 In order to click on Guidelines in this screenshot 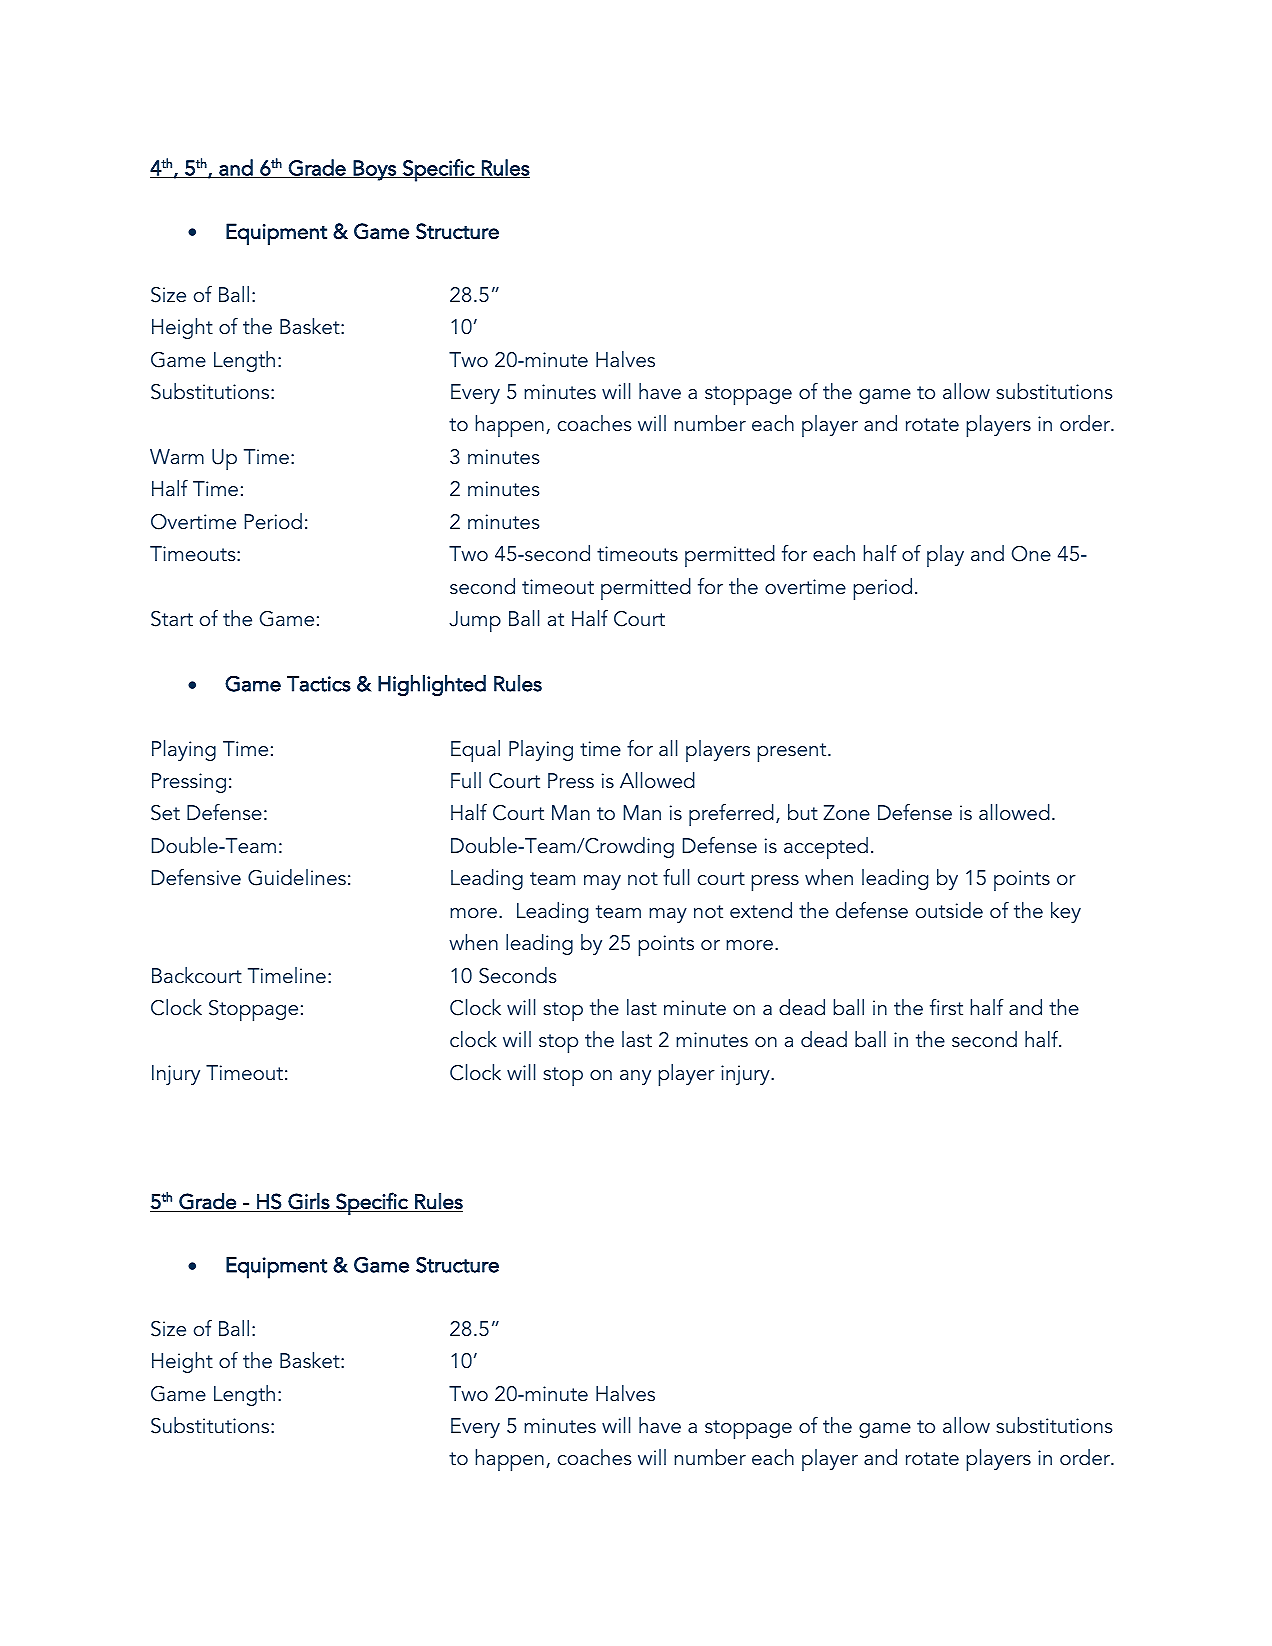, I will do `click(297, 877)`.
